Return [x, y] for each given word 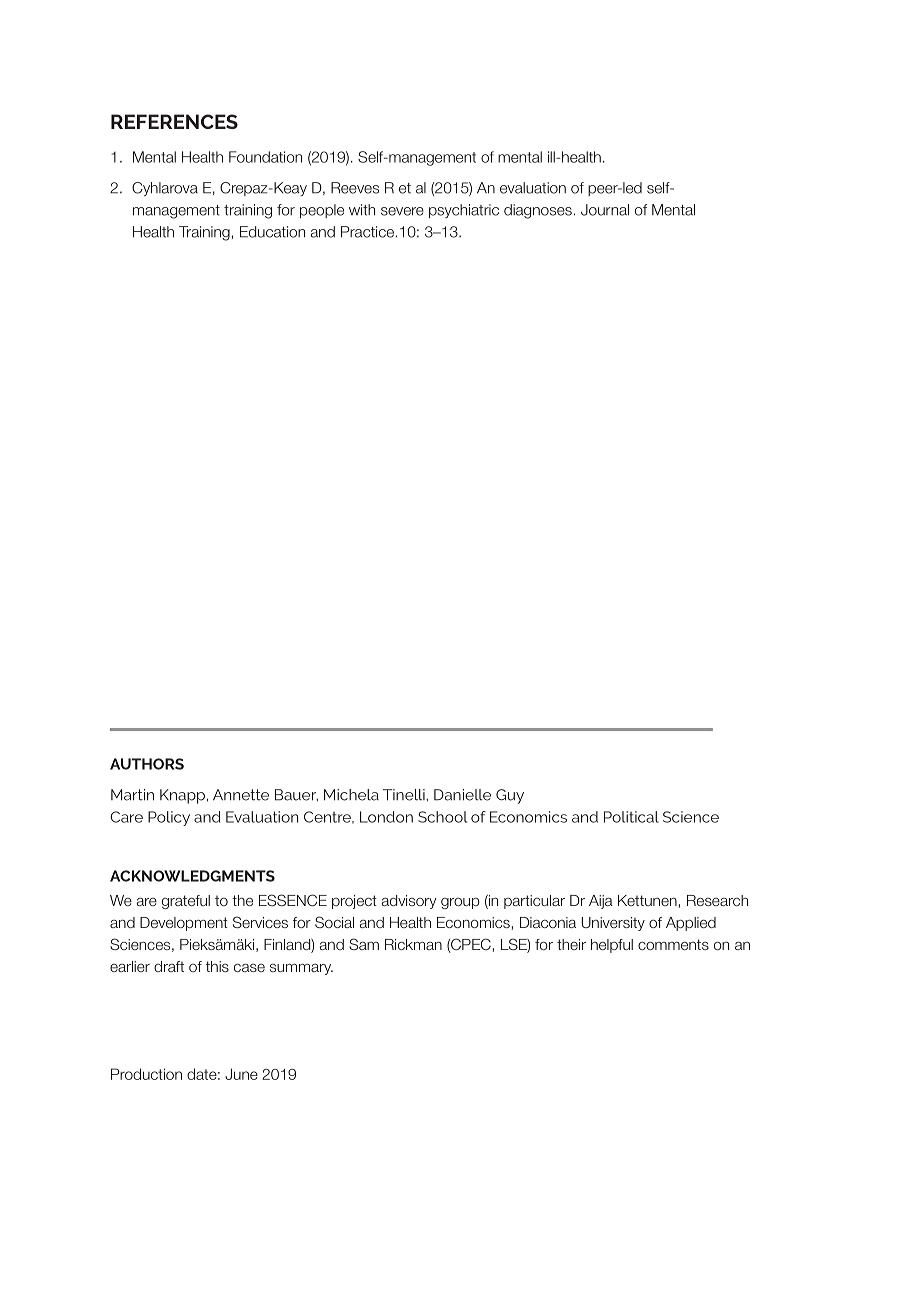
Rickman [413, 944]
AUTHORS [147, 764]
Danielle [462, 795]
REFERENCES [174, 121]
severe [402, 211]
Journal [605, 210]
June [241, 1074]
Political [631, 817]
